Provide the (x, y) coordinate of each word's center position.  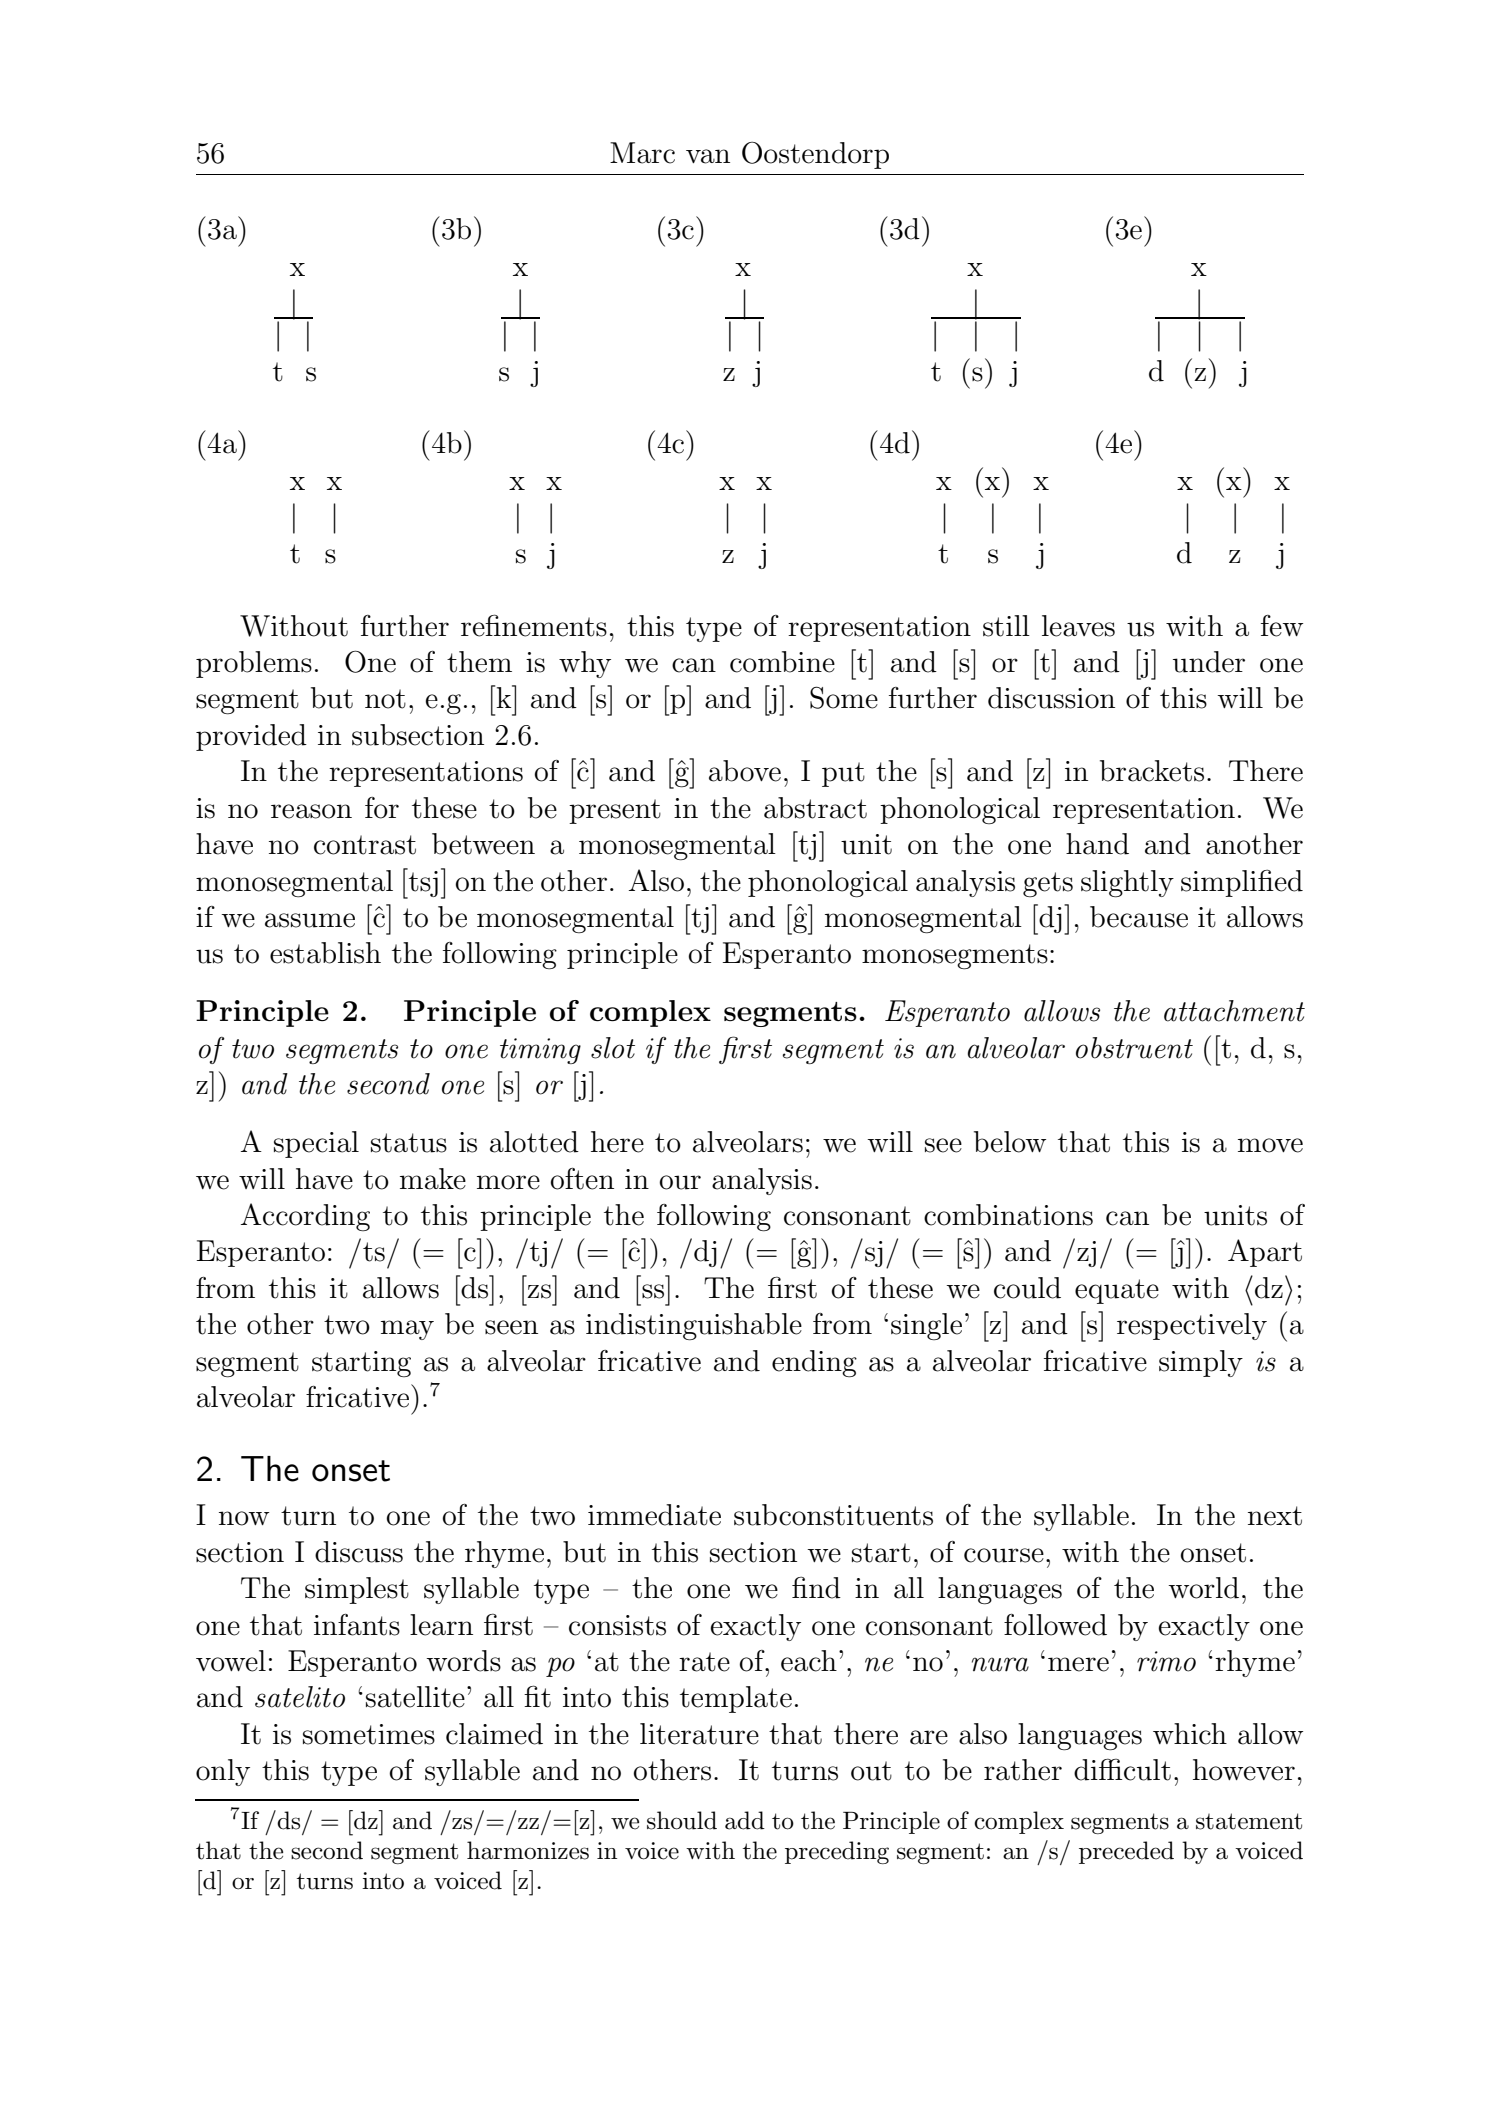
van (708, 156)
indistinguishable (694, 1327)
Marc (642, 153)
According (305, 1217)
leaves (1078, 626)
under (1209, 662)
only (223, 1772)
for (382, 808)
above (745, 771)
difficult (1122, 1769)
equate (1117, 1291)
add (745, 1820)
